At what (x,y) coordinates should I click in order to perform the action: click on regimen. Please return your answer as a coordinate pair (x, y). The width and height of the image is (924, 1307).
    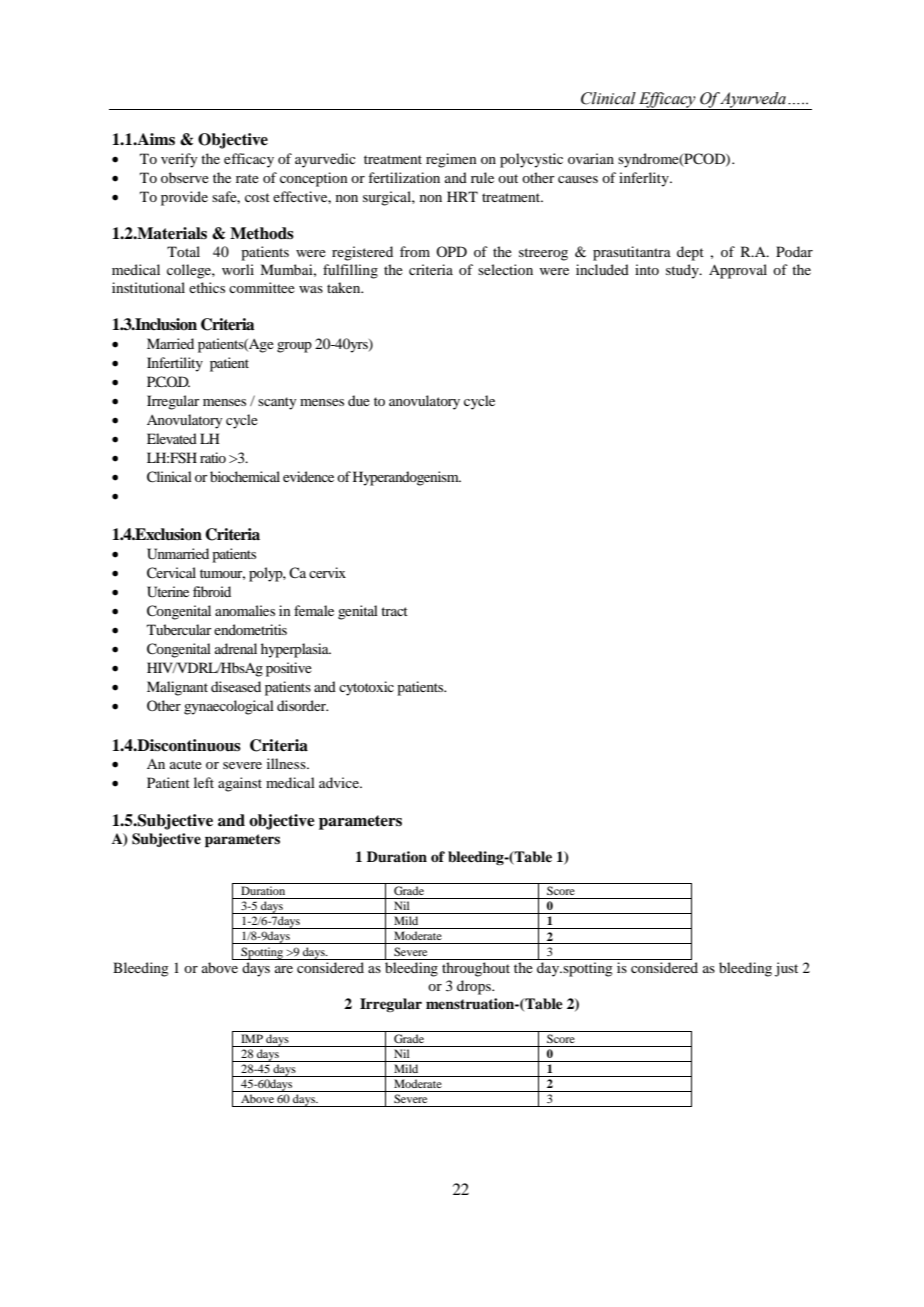
    Looking at the image, I should click on (451, 160).
